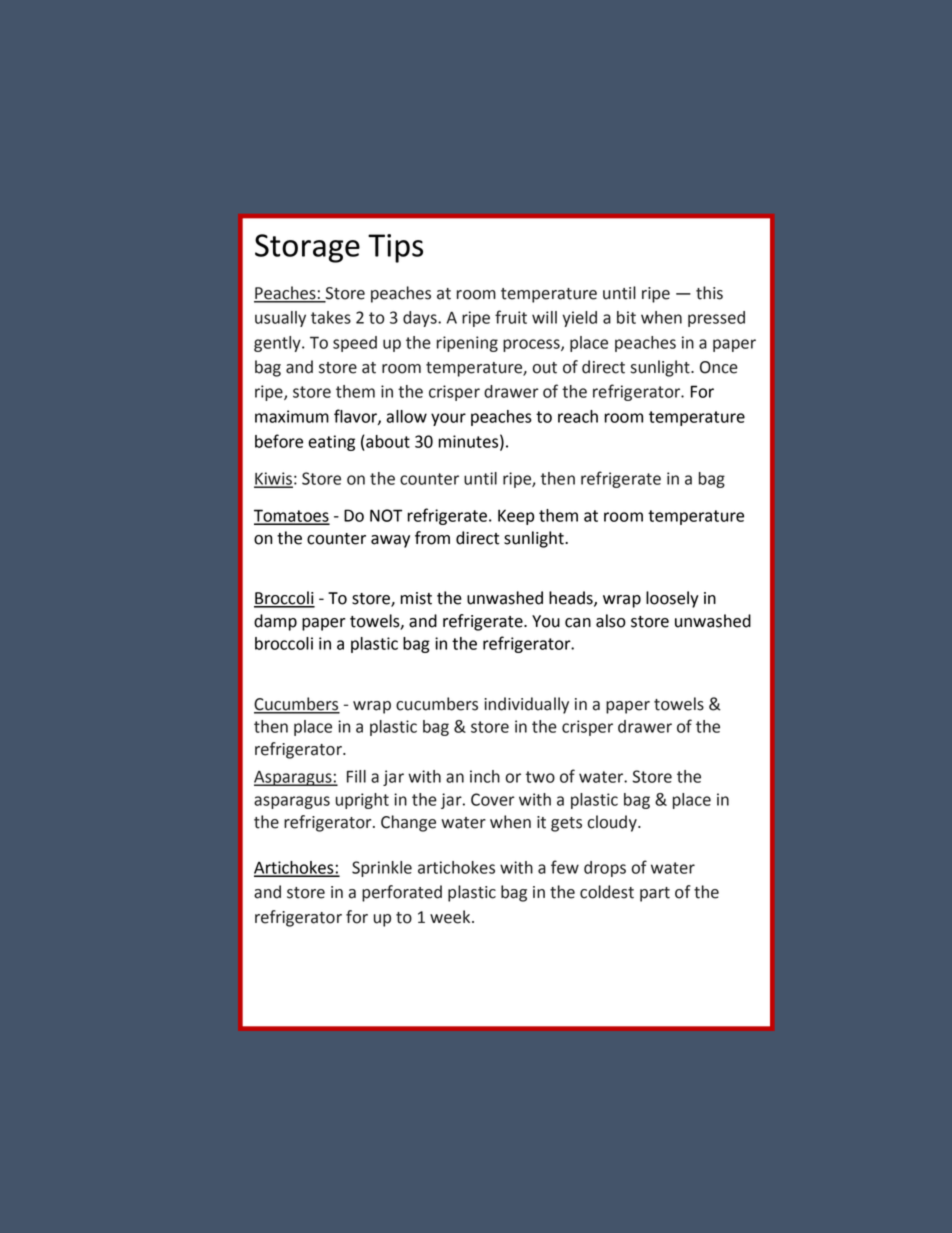 The image size is (952, 1233). I want to click on also, so click(611, 621).
